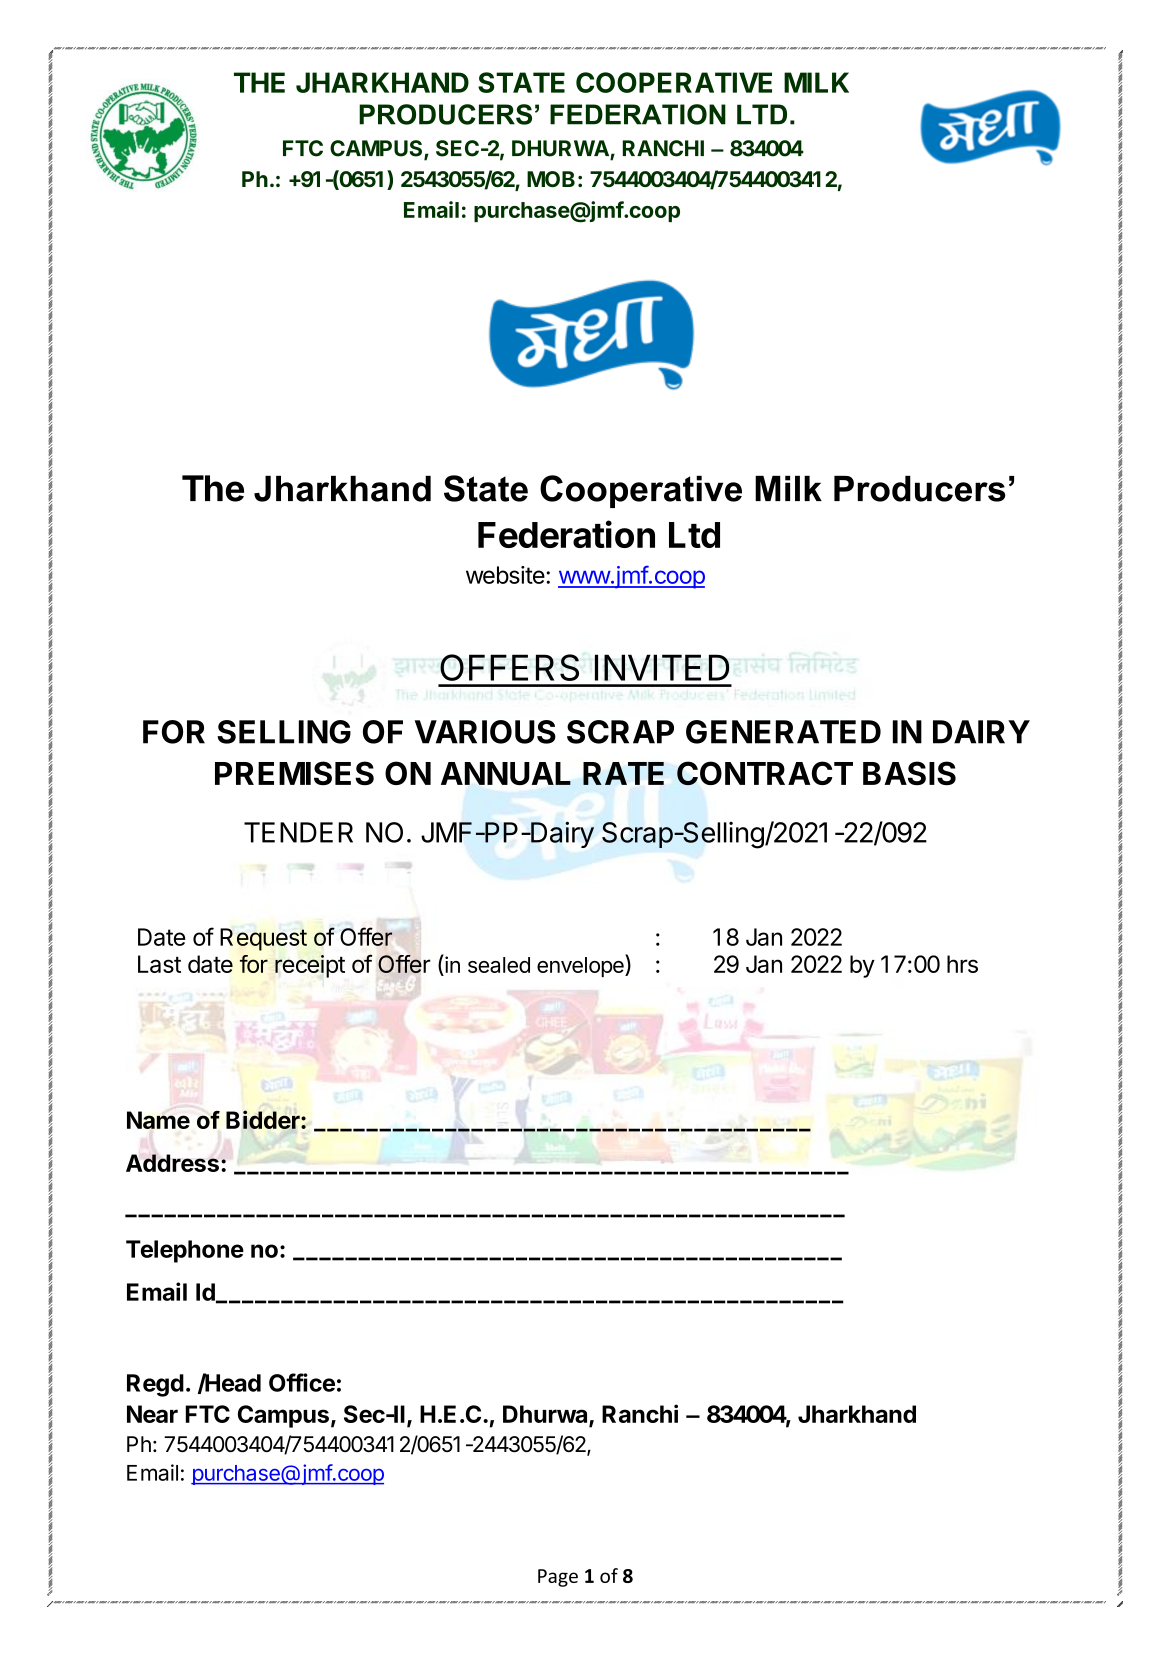 The image size is (1170, 1654). Describe the element at coordinates (294, 773) in the screenshot. I see `PREMISES` at that location.
